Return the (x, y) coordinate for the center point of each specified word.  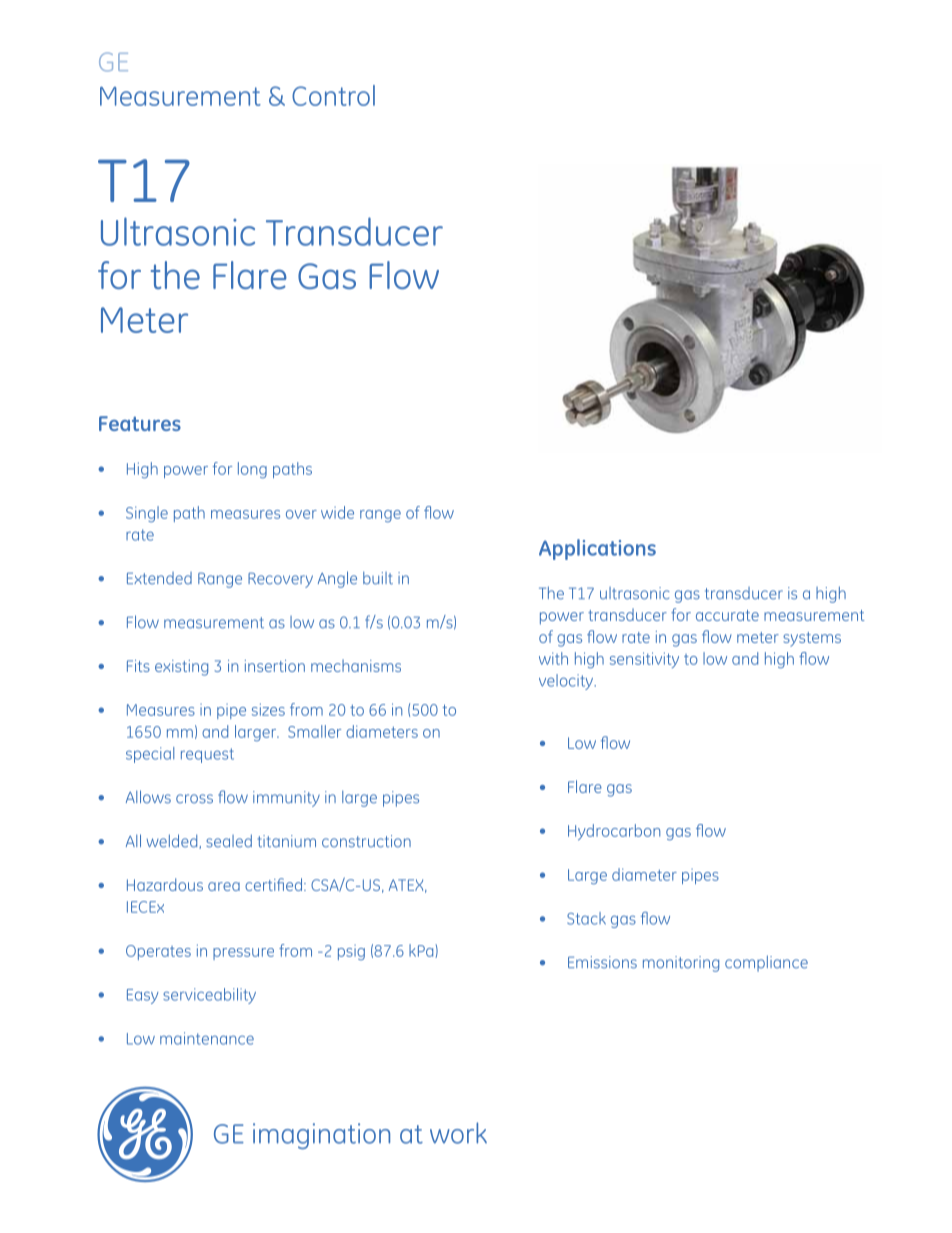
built (378, 578)
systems (812, 639)
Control (333, 95)
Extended (159, 578)
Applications (597, 549)
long (252, 470)
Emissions (602, 962)
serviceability (209, 996)
